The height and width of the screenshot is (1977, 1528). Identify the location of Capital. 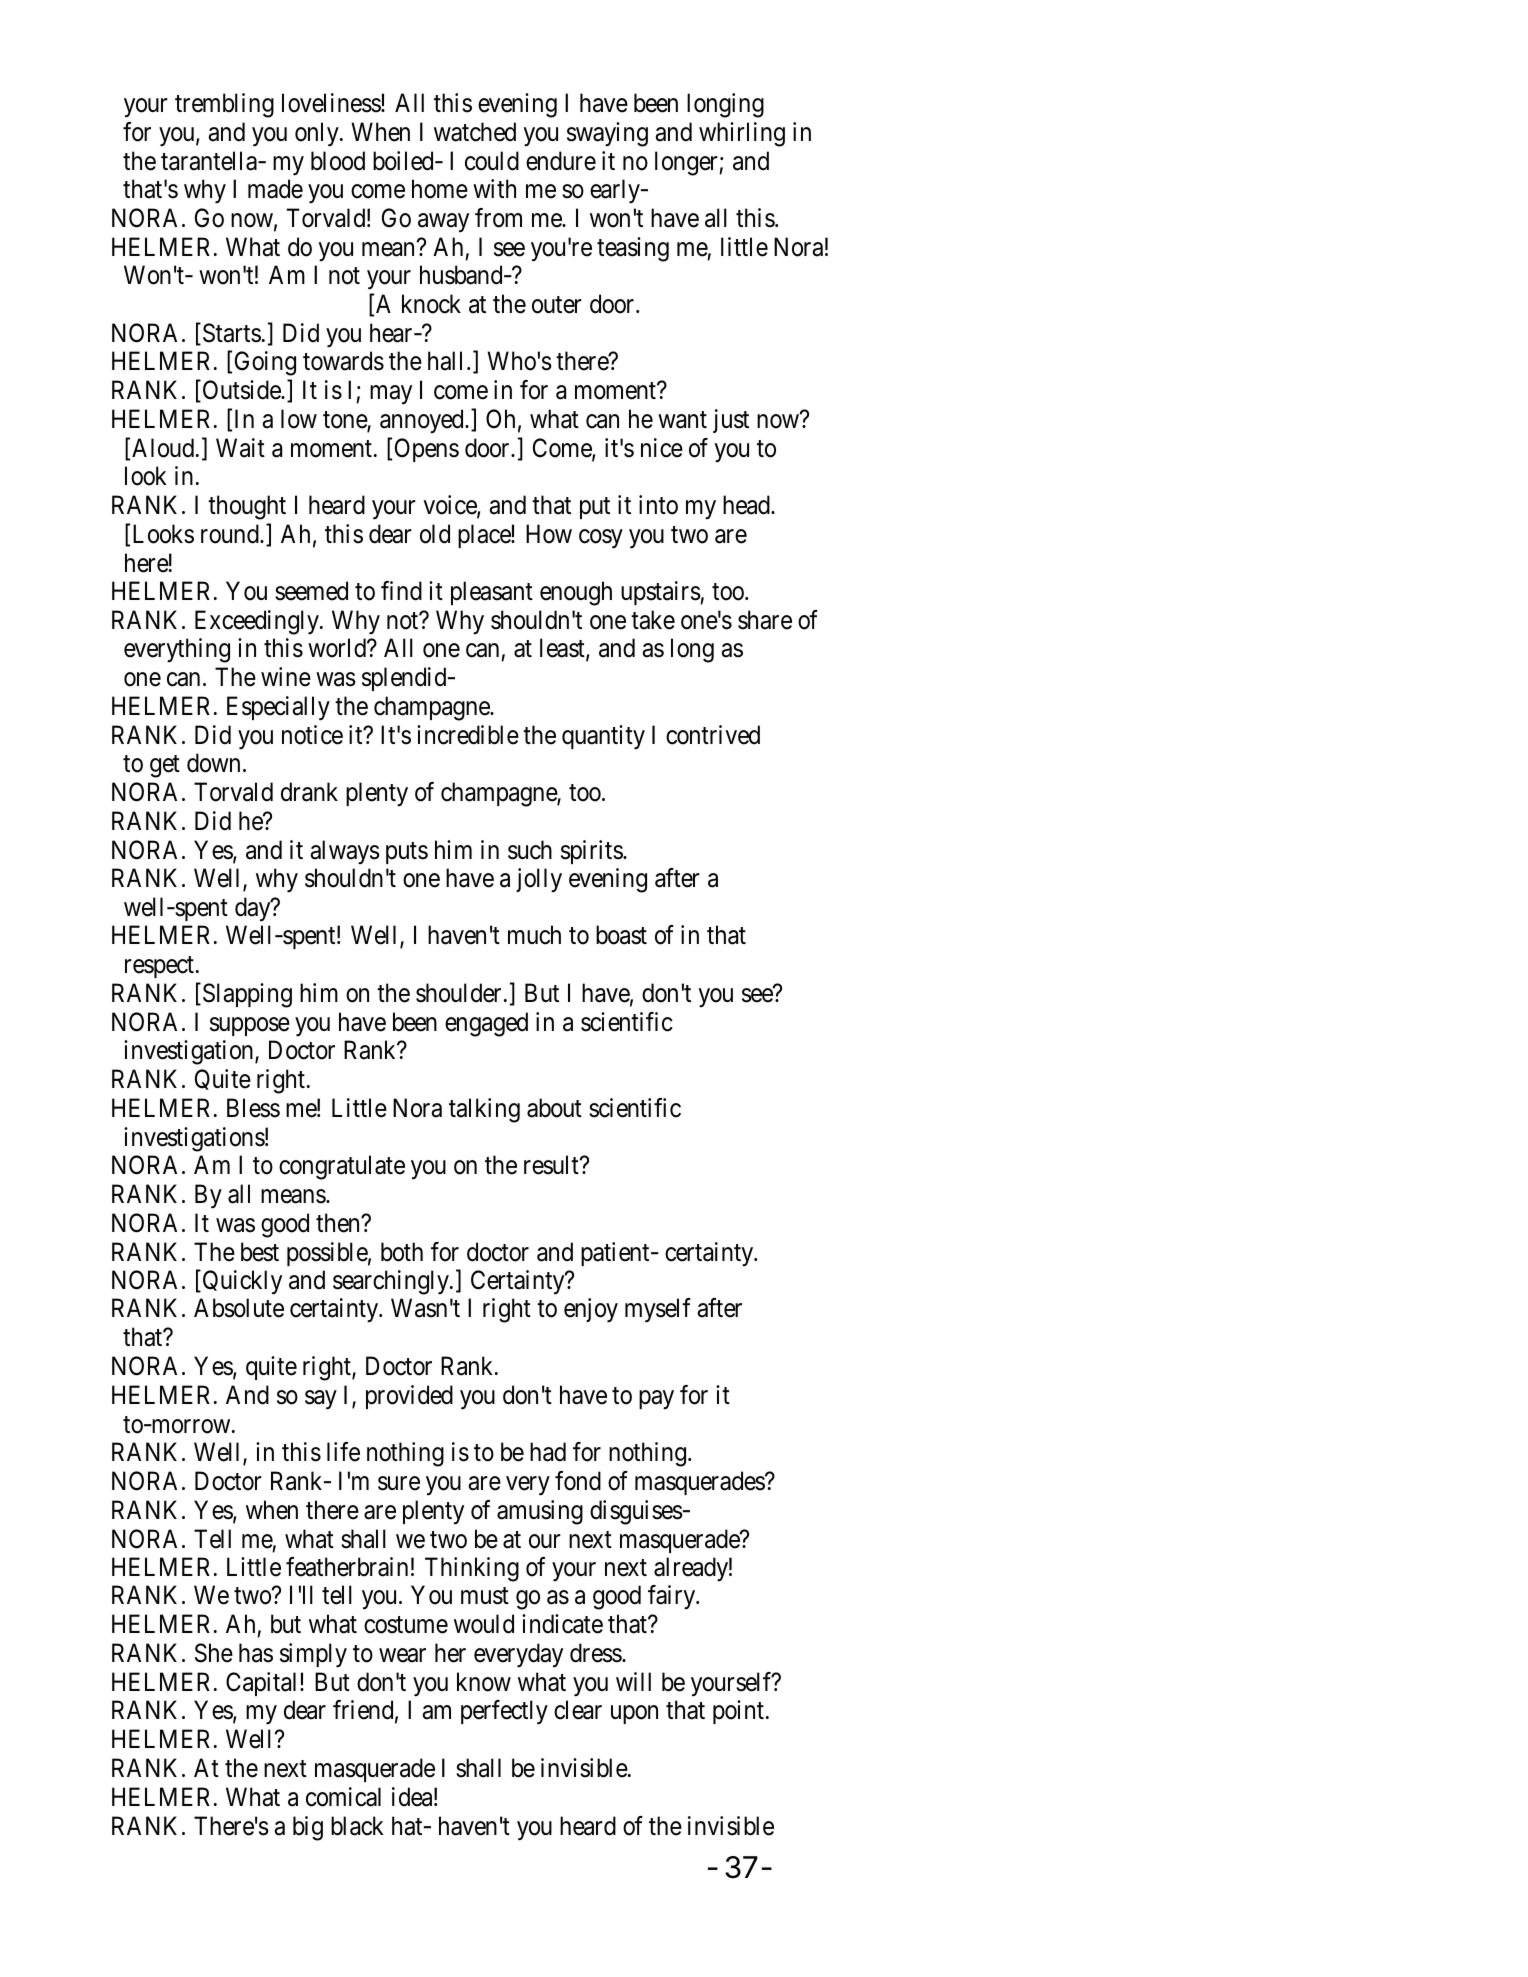
(263, 1684).
